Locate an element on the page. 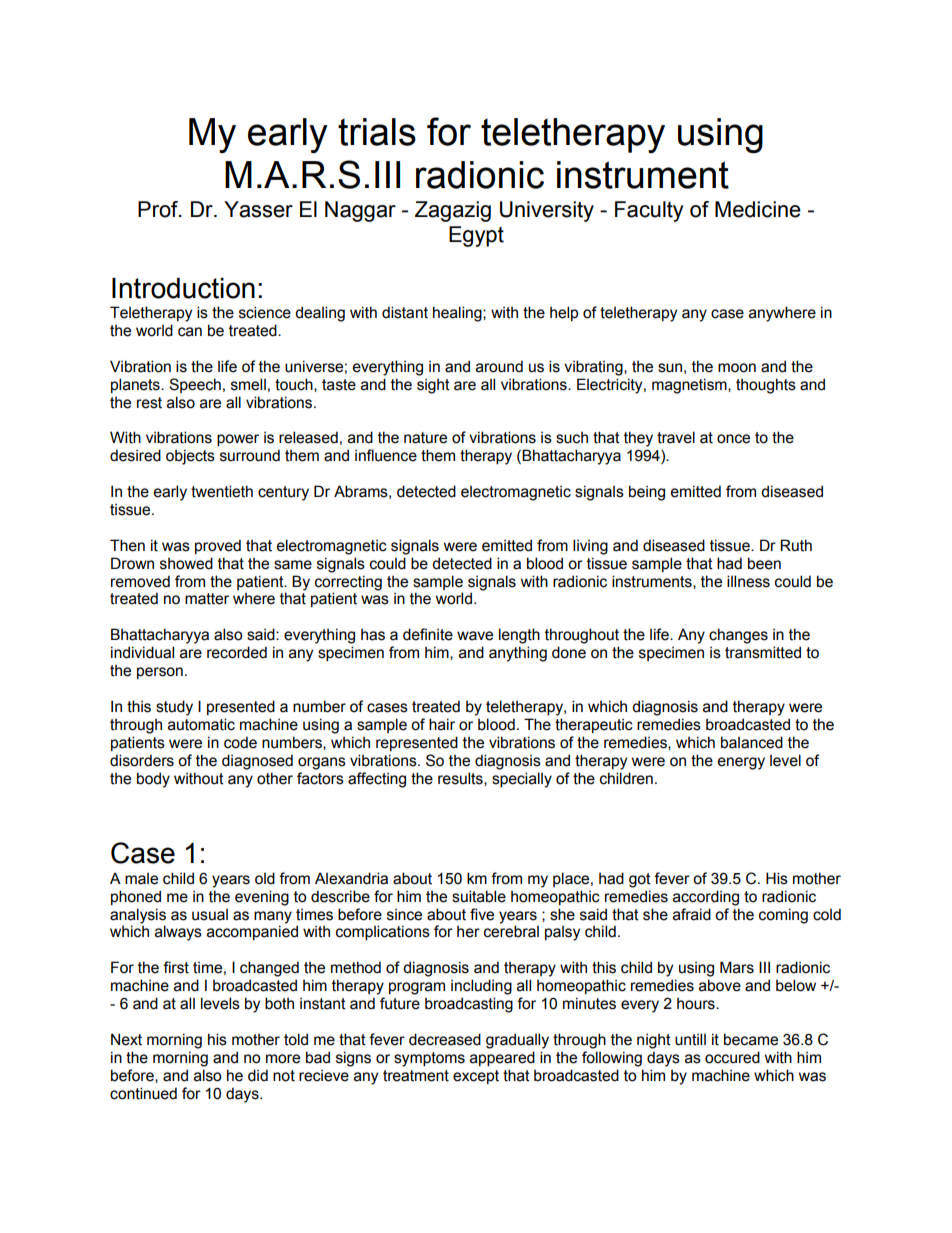 The width and height of the image is (952, 1233). Medicine is located at coordinates (758, 209).
